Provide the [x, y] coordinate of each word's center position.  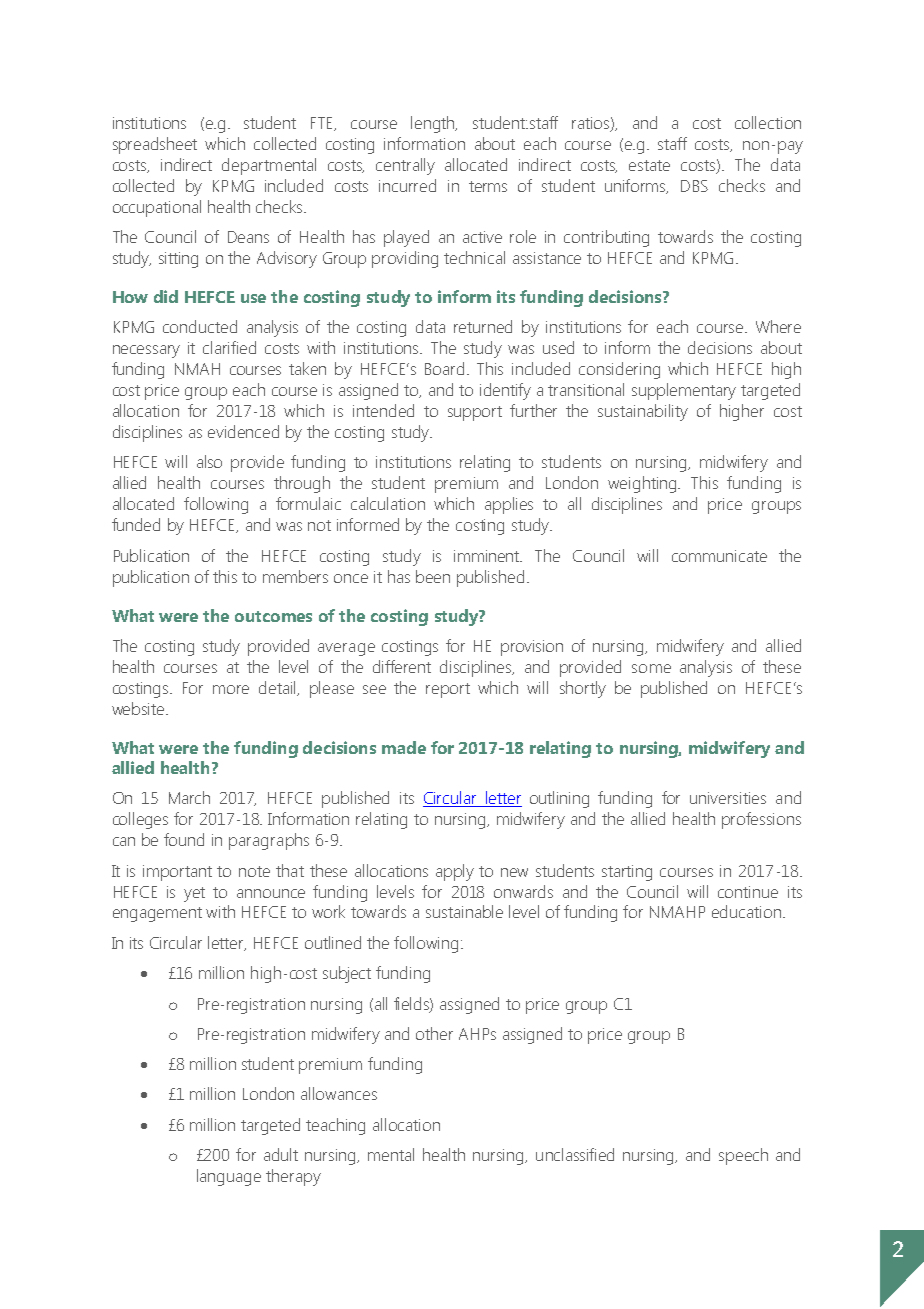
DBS [694, 186]
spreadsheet [155, 145]
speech [743, 1156]
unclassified [575, 1154]
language [229, 1177]
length [434, 124]
